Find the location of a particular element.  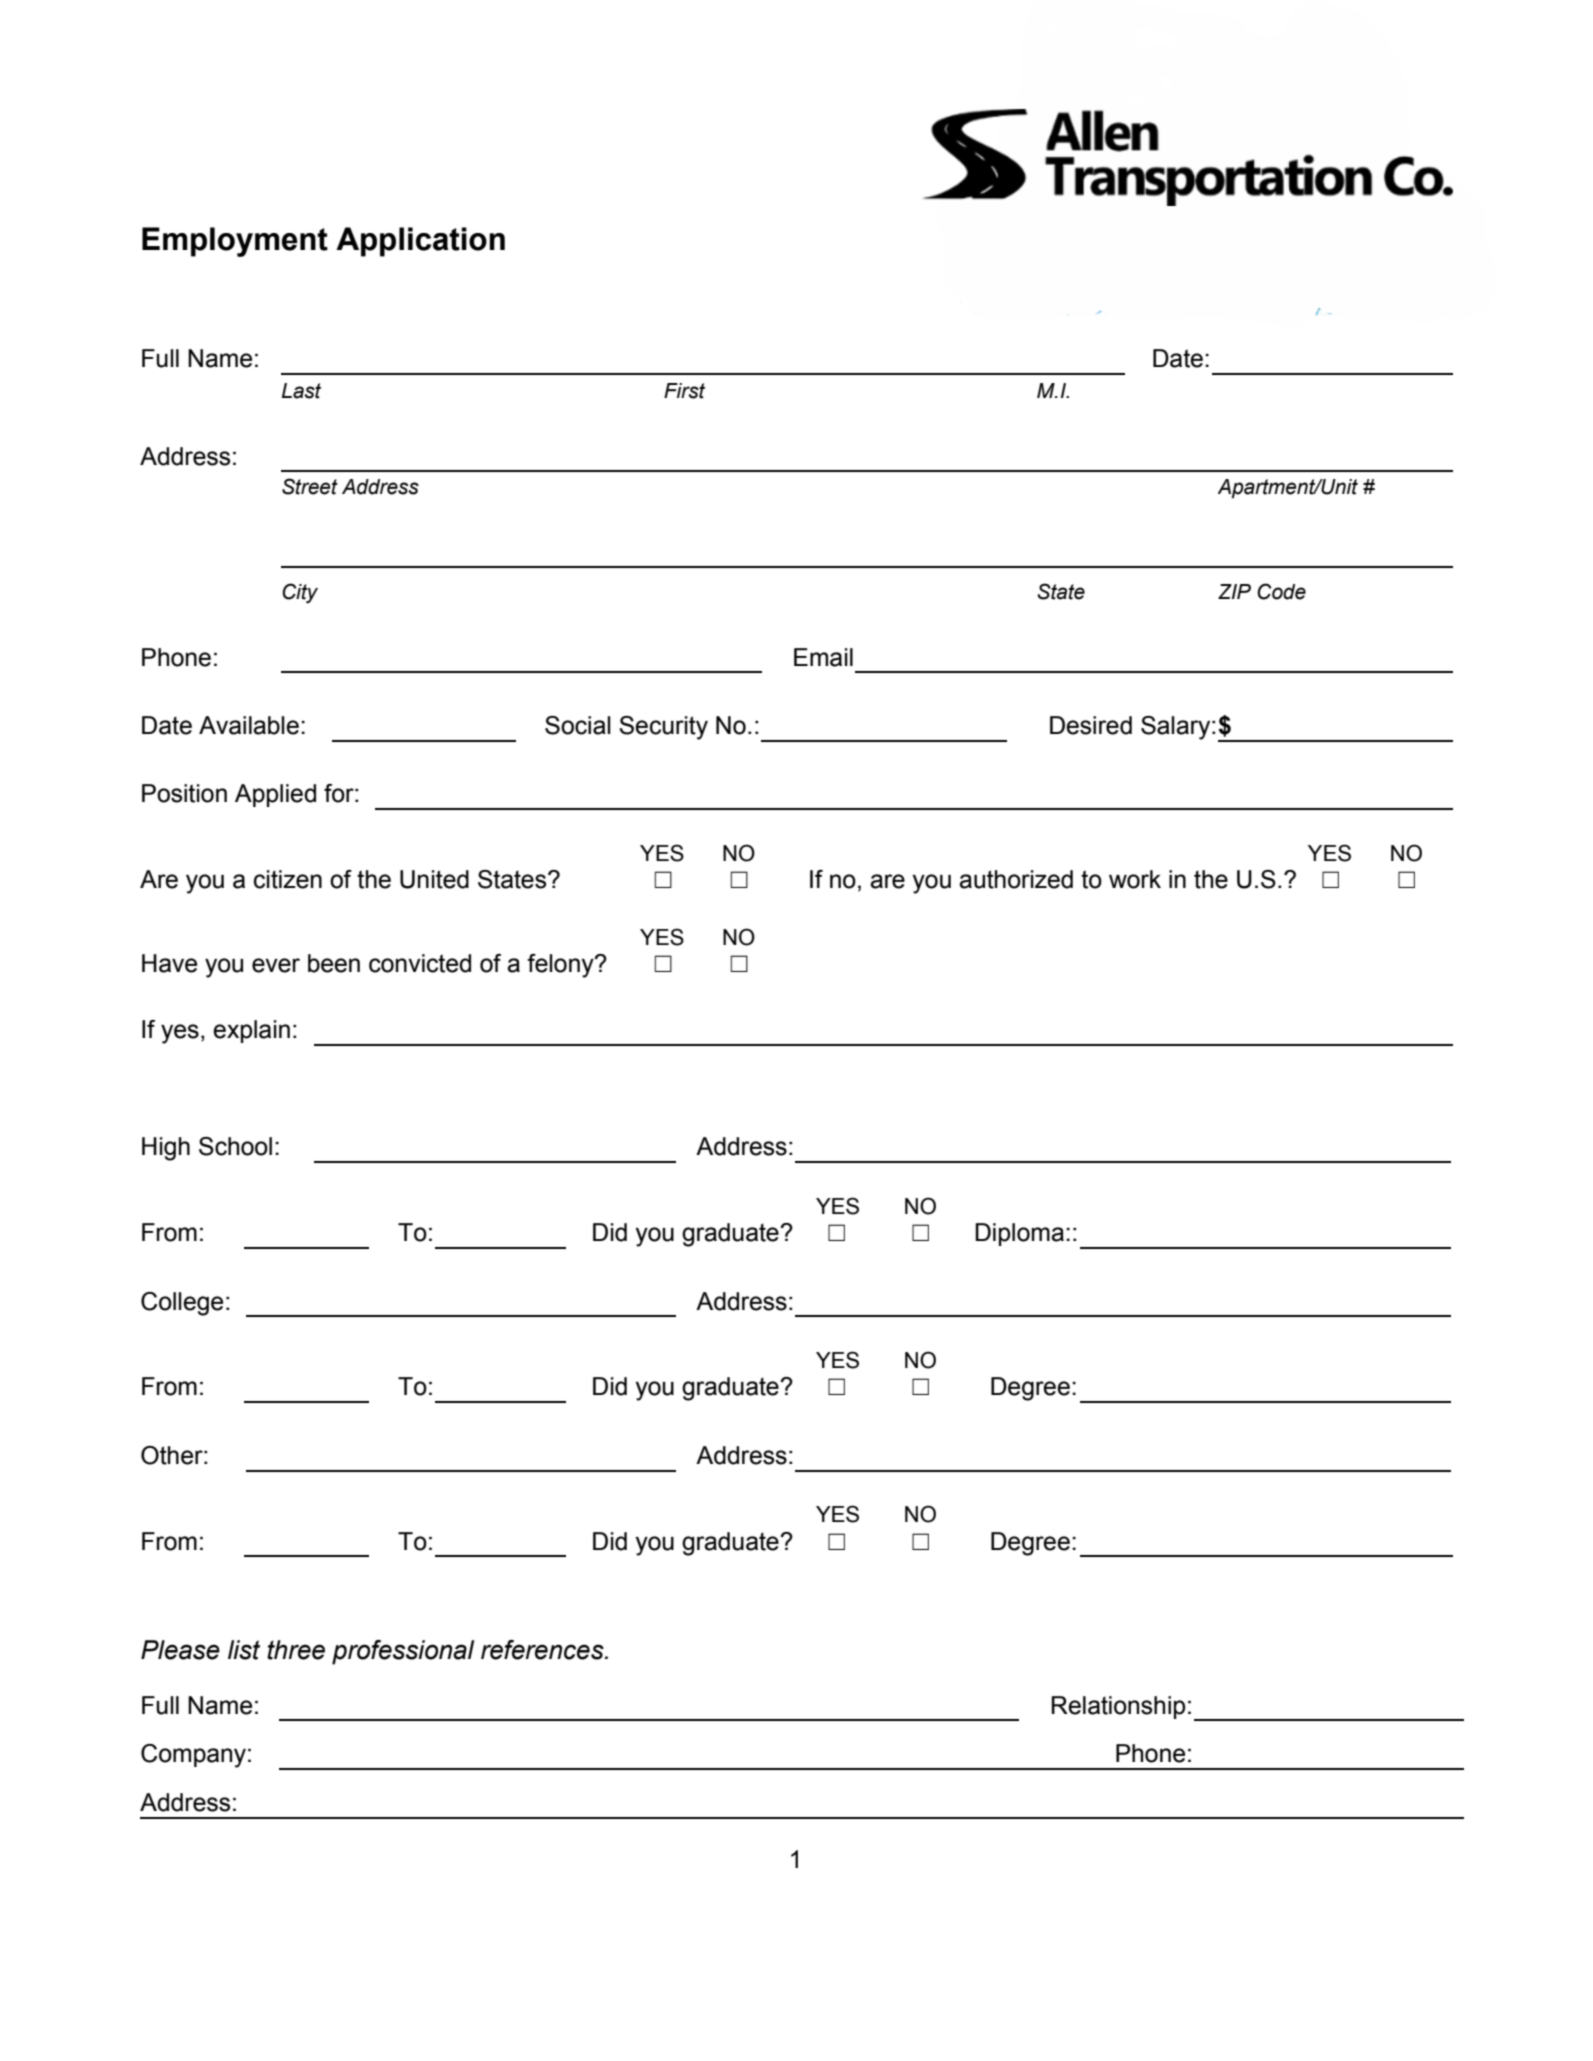

First is located at coordinates (684, 391).
